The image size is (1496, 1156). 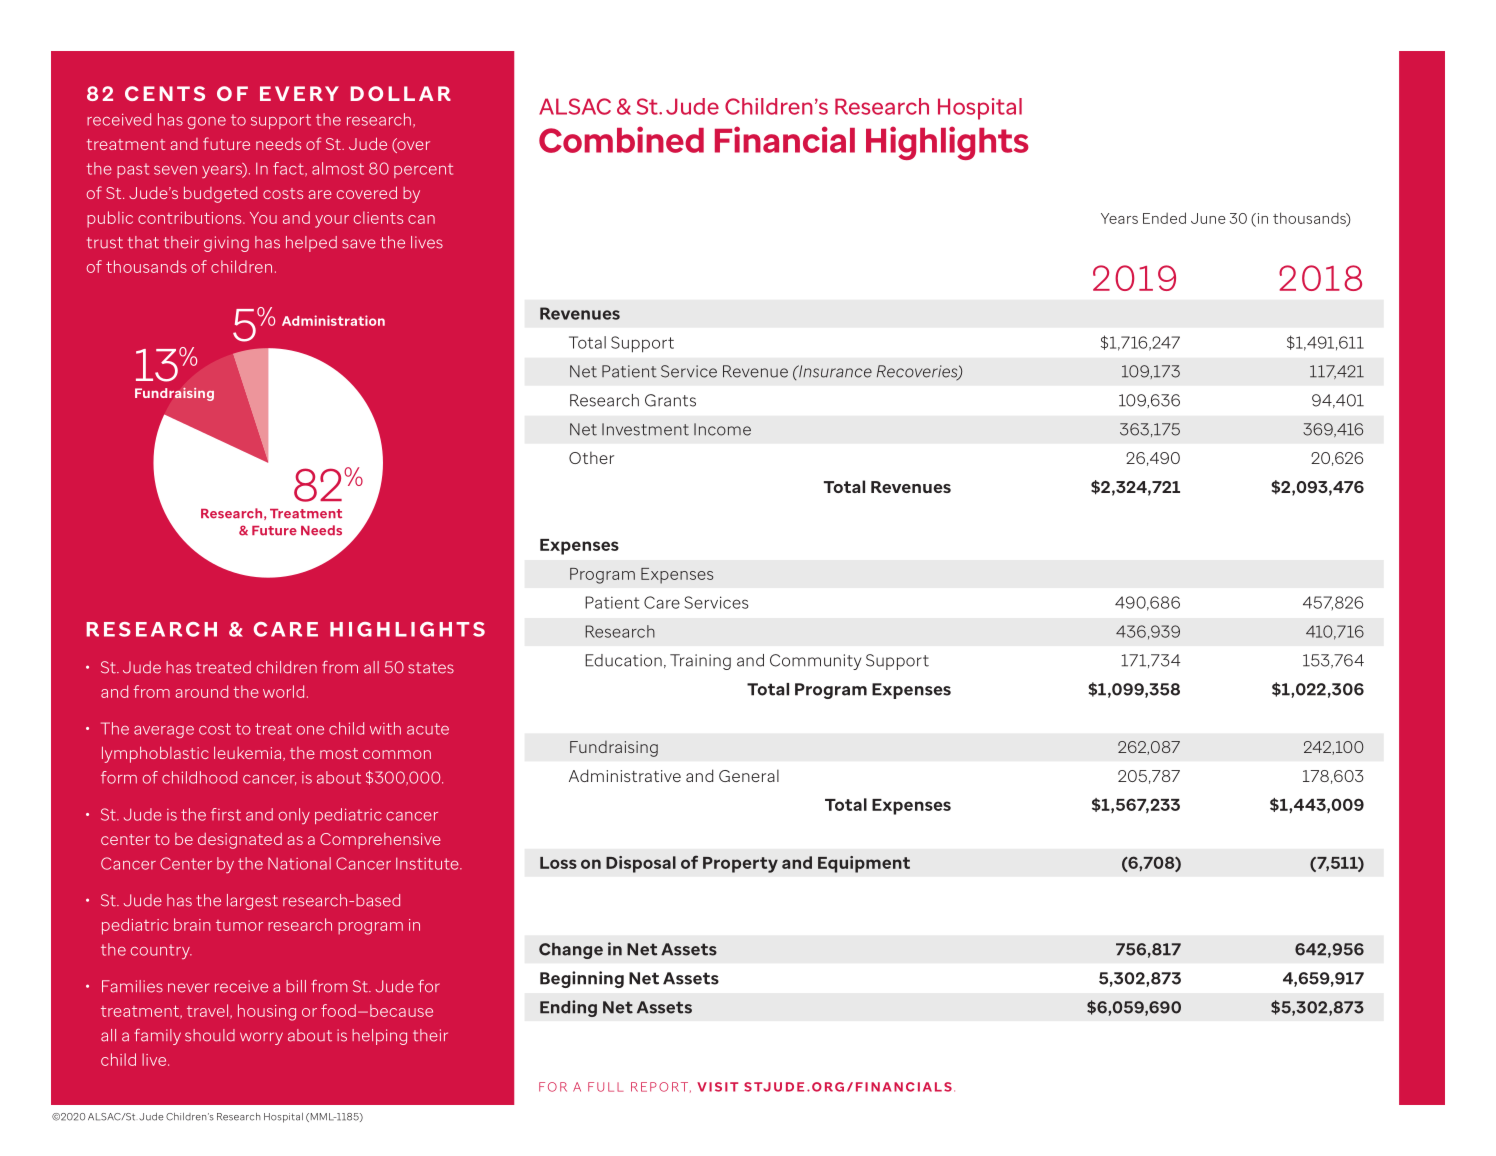 I want to click on gone, so click(x=207, y=123).
